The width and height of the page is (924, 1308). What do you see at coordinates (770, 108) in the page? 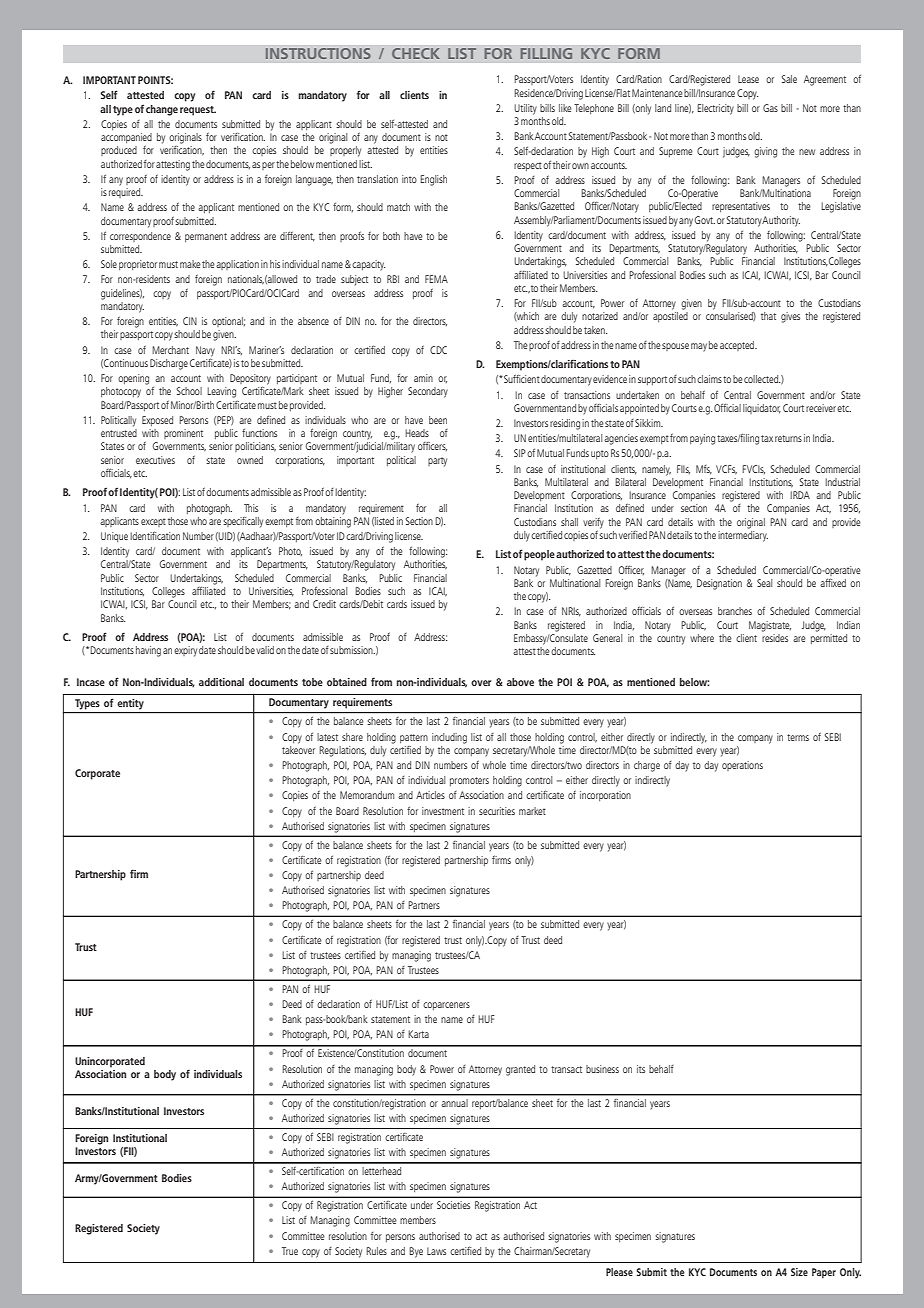
I see `Gas` at bounding box center [770, 108].
